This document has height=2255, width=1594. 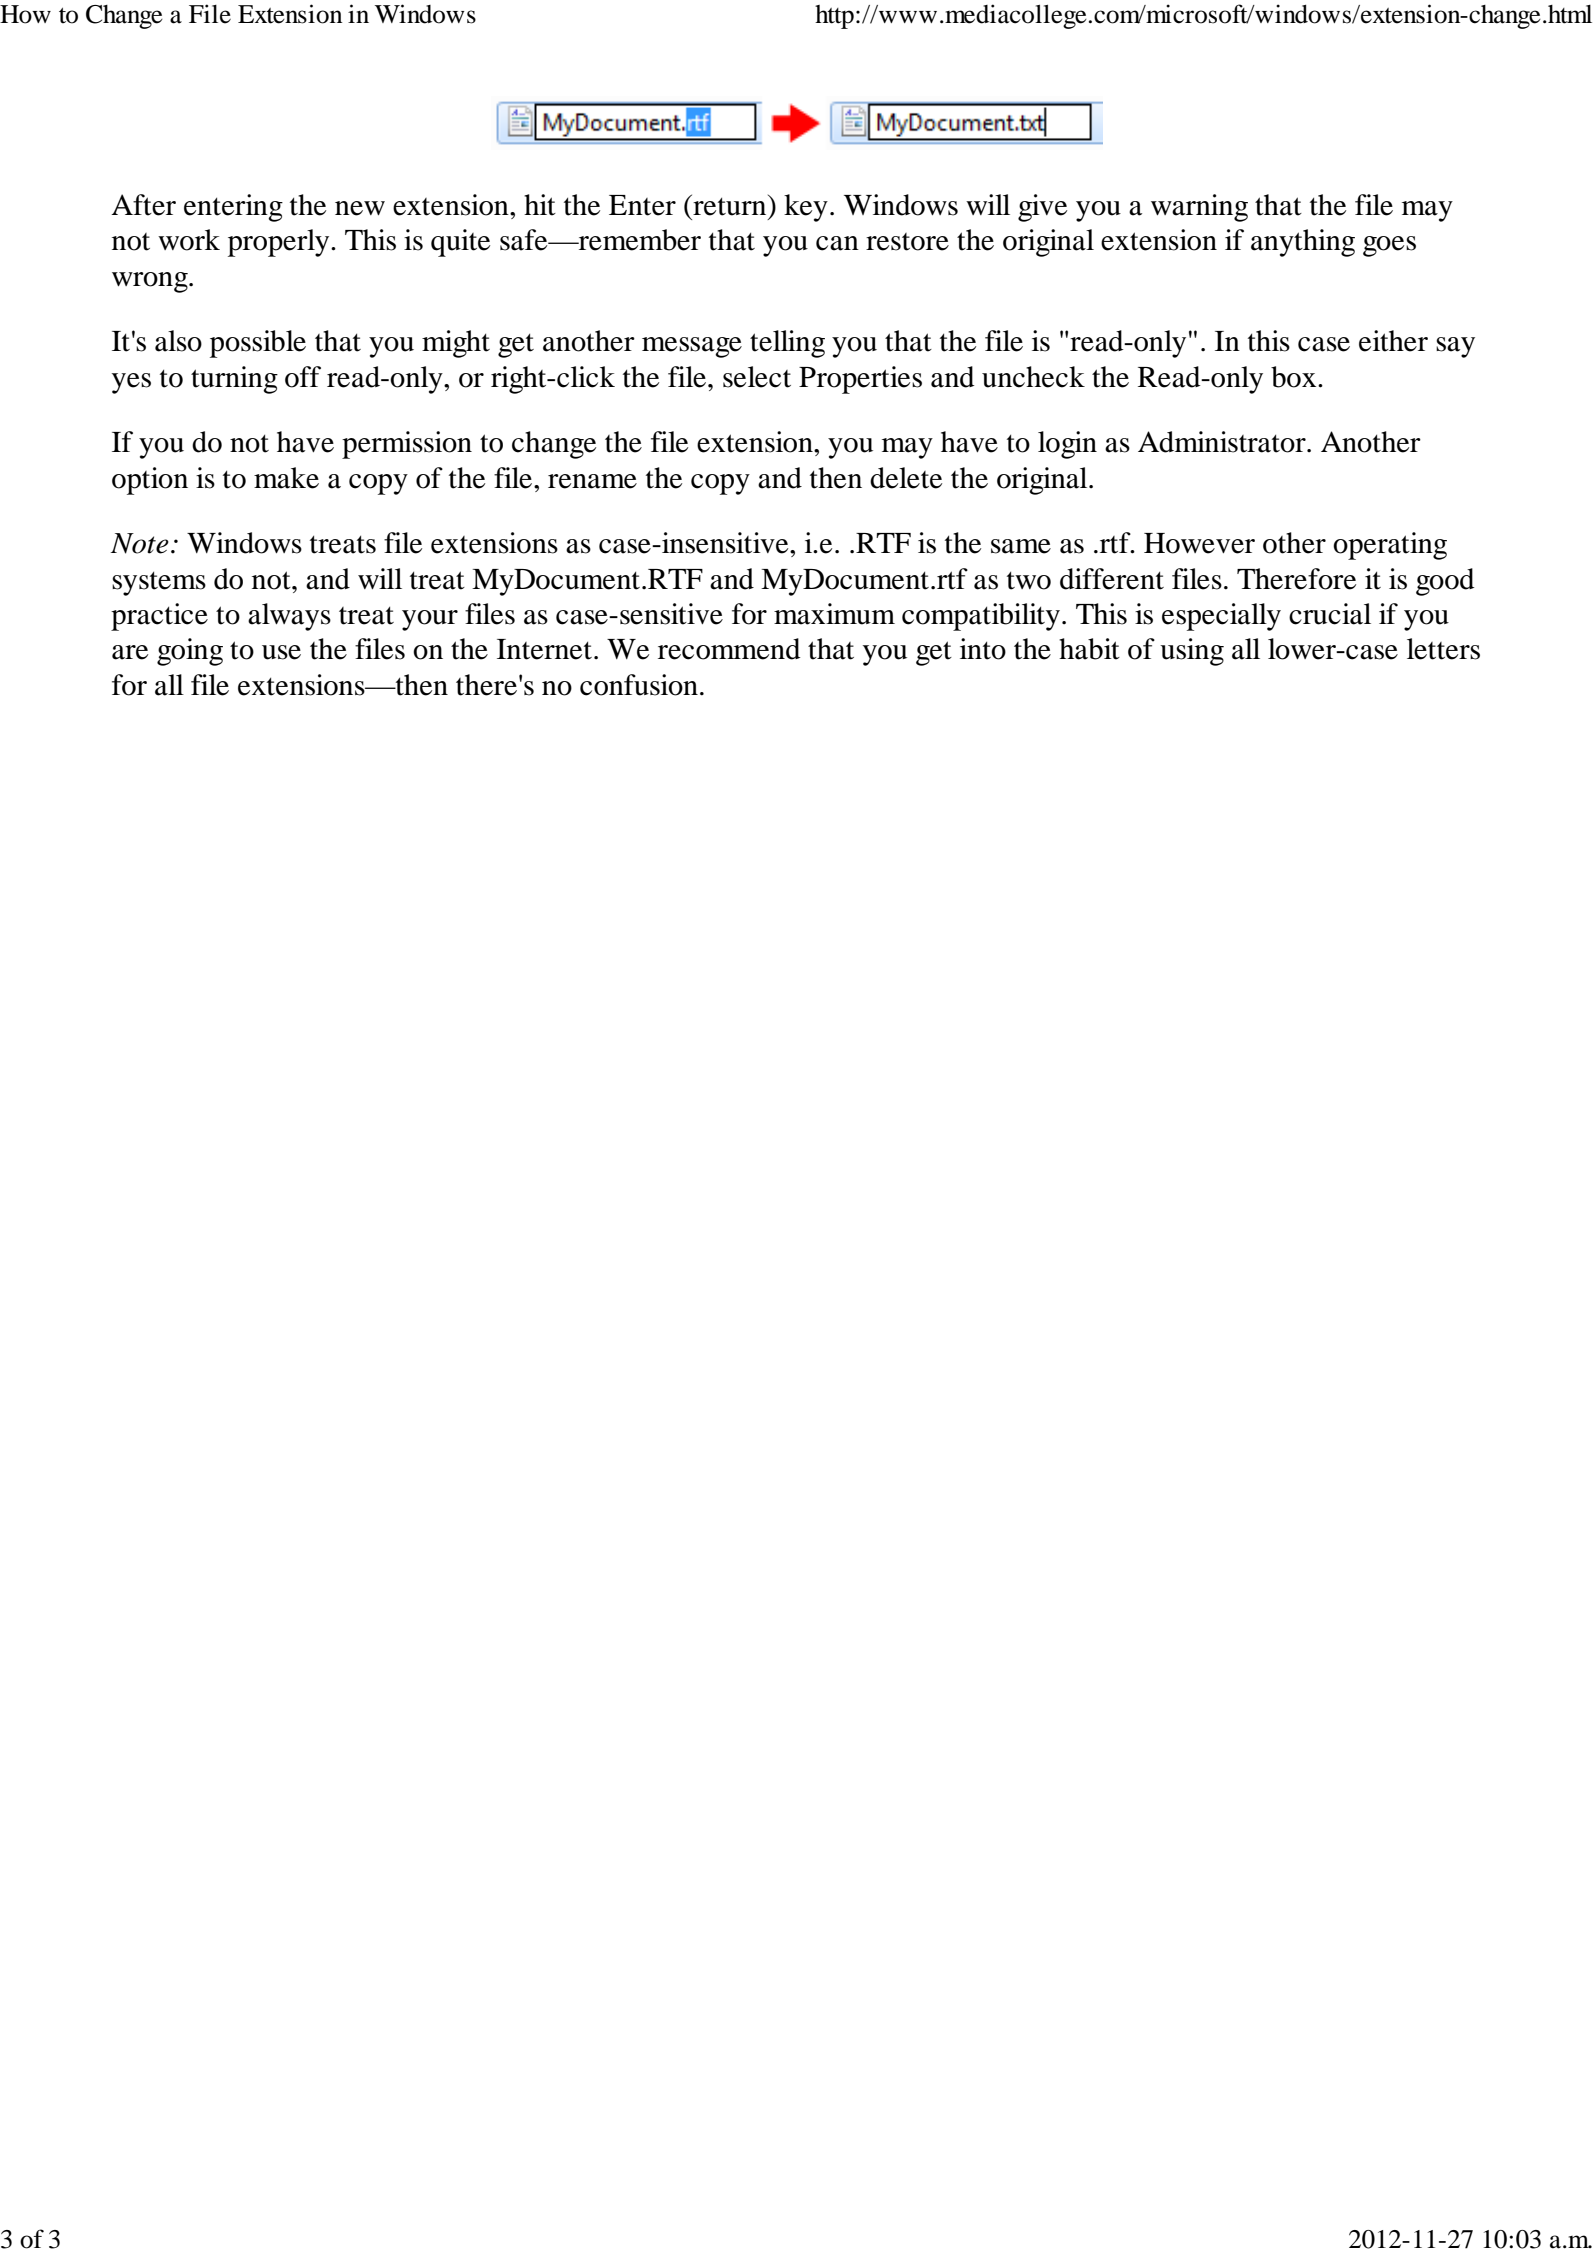 I want to click on Note, so click(x=140, y=543).
